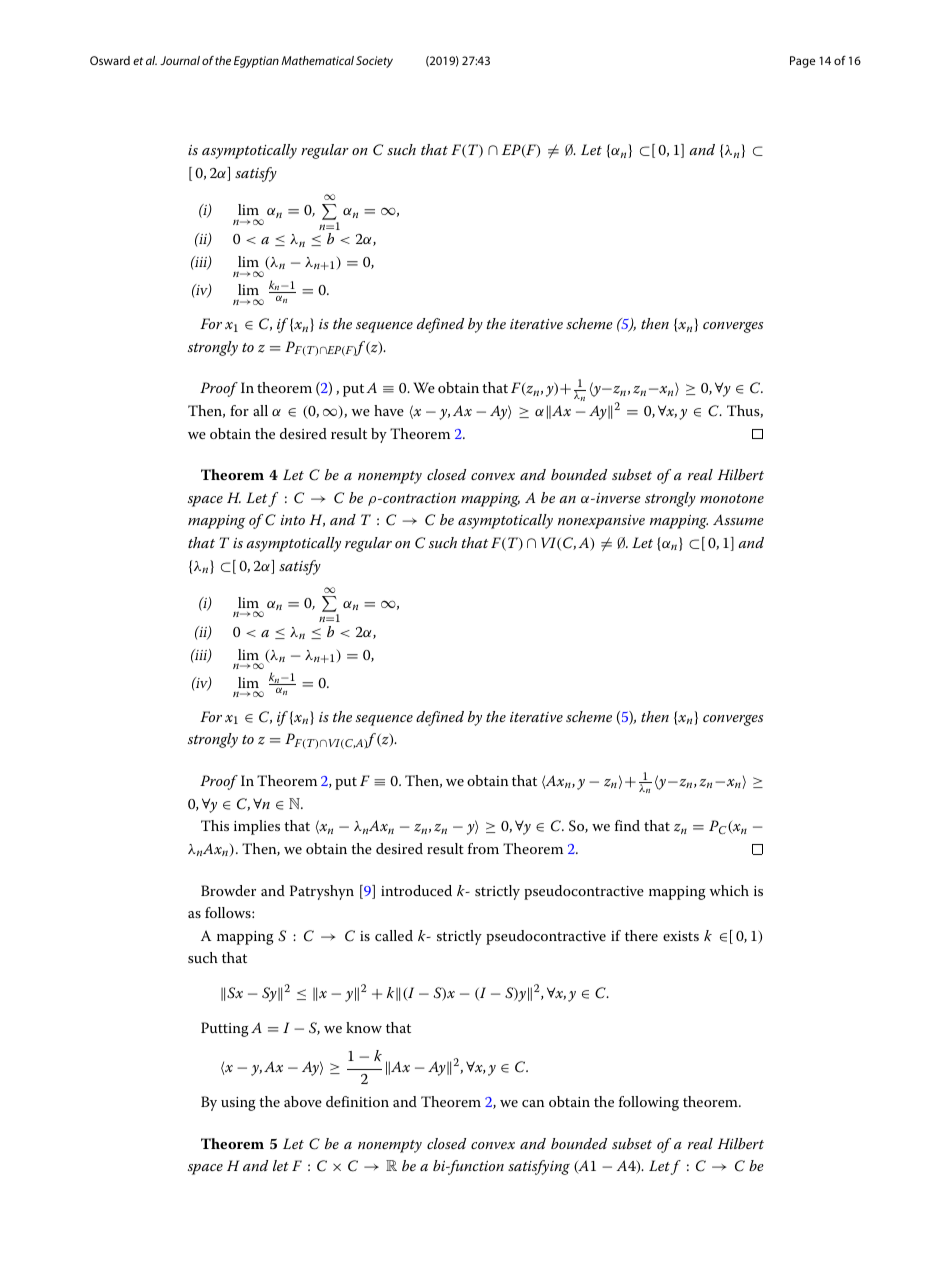 The width and height of the screenshot is (952, 1271). What do you see at coordinates (732, 498) in the screenshot?
I see `monotone` at bounding box center [732, 498].
